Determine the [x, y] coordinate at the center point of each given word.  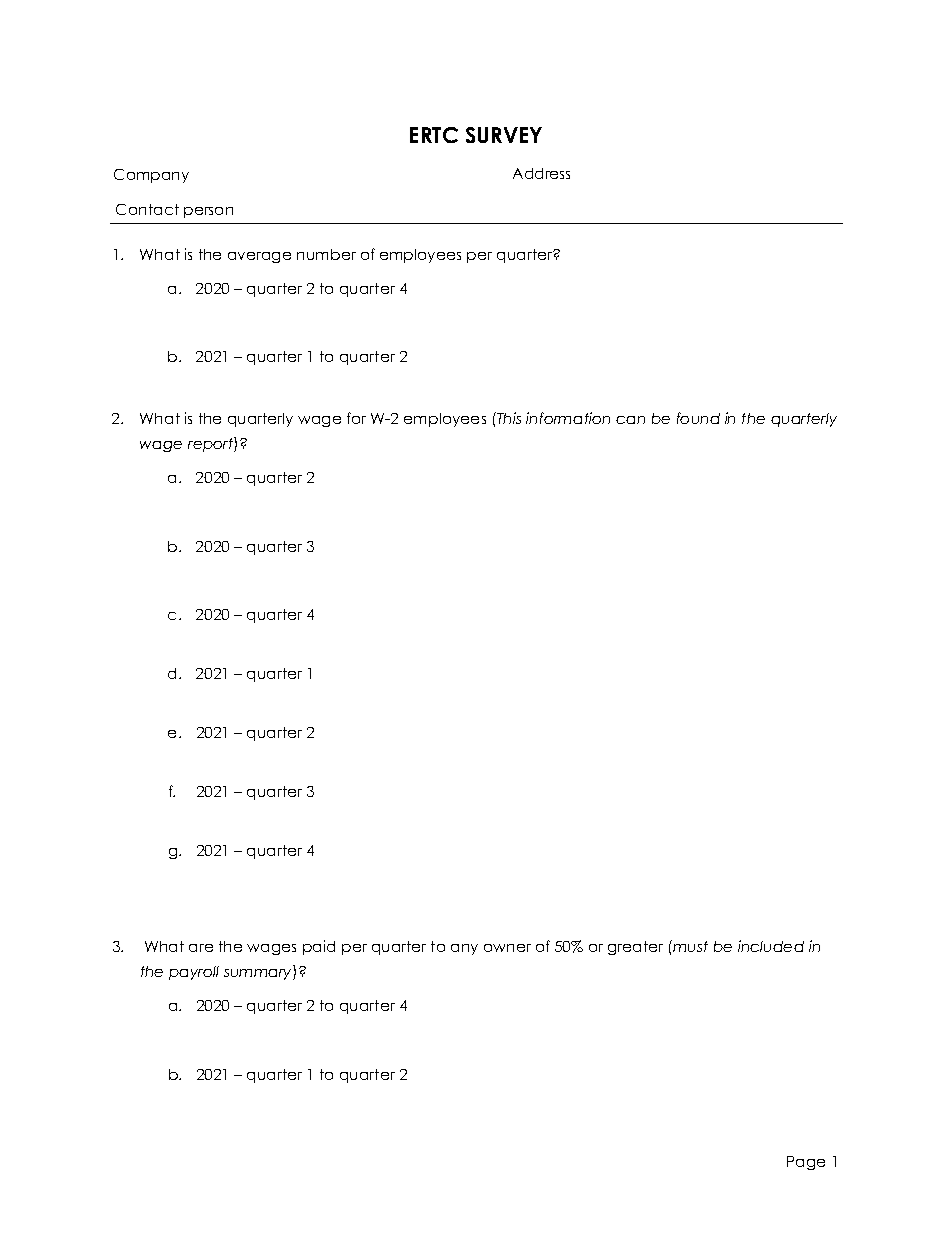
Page [806, 1163]
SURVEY [504, 135]
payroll [194, 973]
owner [507, 948]
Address [541, 173]
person [208, 212]
